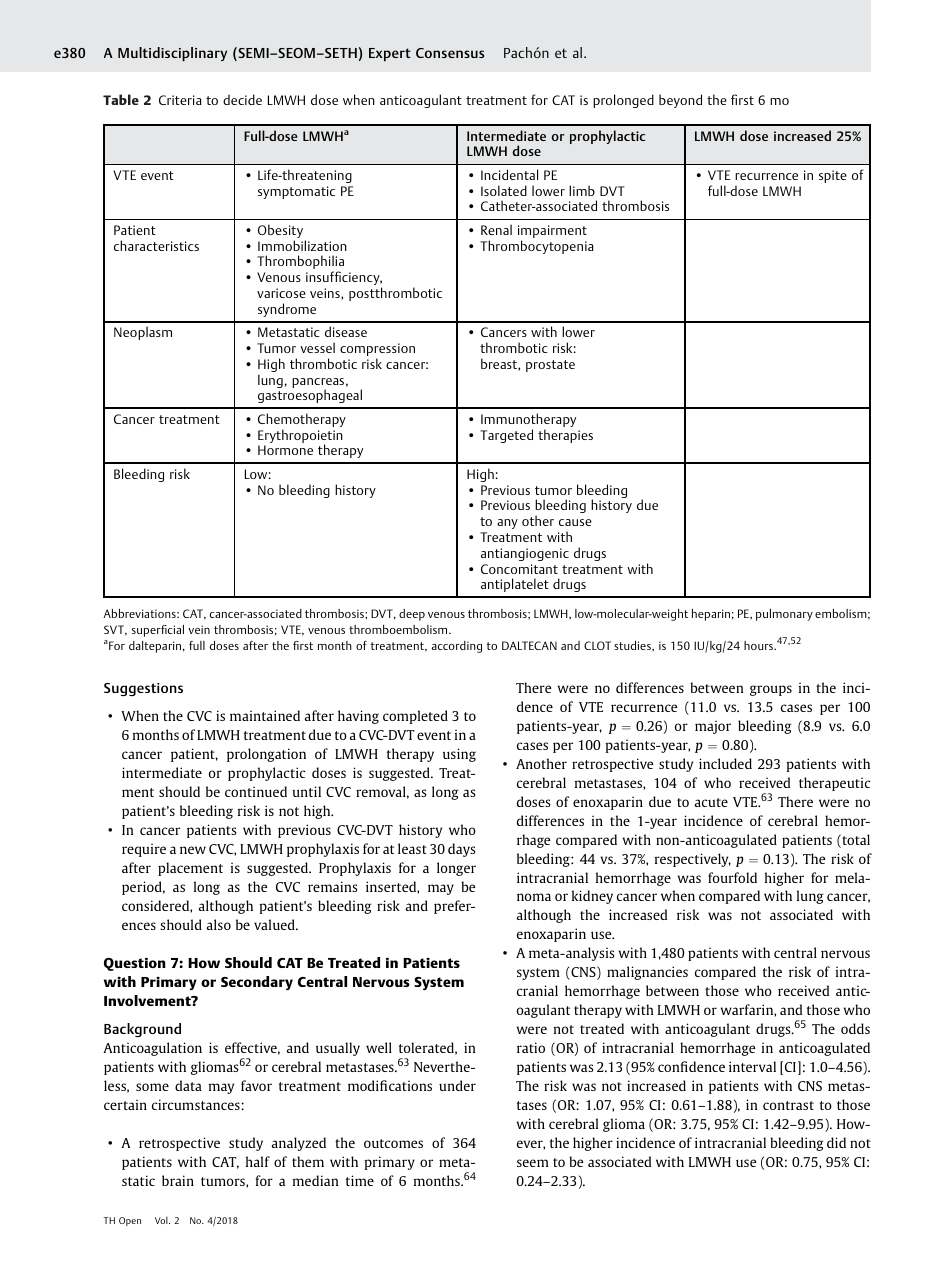 This image has width=952, height=1265. What do you see at coordinates (258, 1161) in the image?
I see `half` at bounding box center [258, 1161].
